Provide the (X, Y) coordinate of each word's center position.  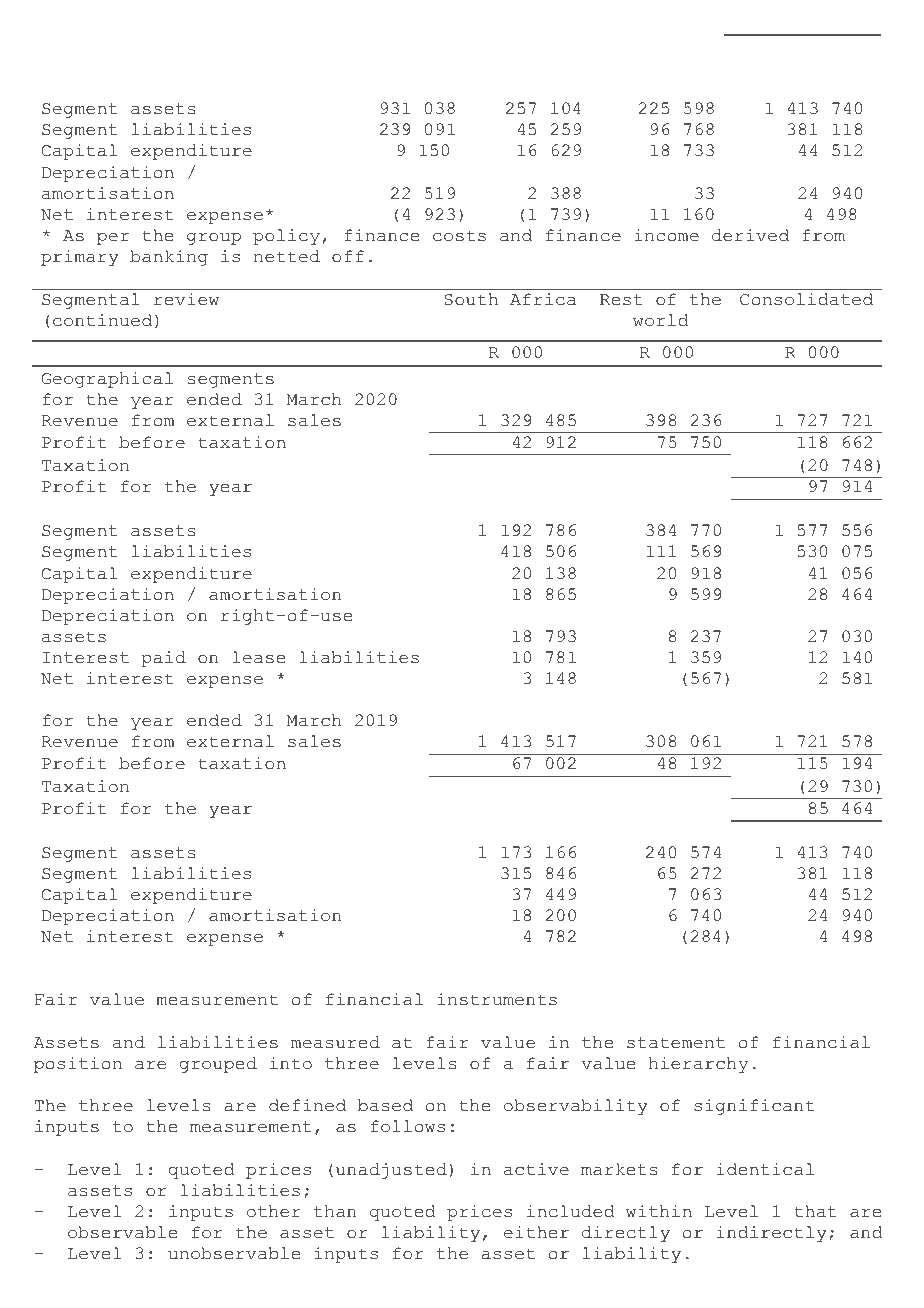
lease (258, 657)
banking (169, 258)
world (660, 320)
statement (676, 1043)
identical (765, 1169)
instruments (497, 999)
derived (750, 235)
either (536, 1232)
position (78, 1065)
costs (459, 236)
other (274, 1211)
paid (164, 659)
